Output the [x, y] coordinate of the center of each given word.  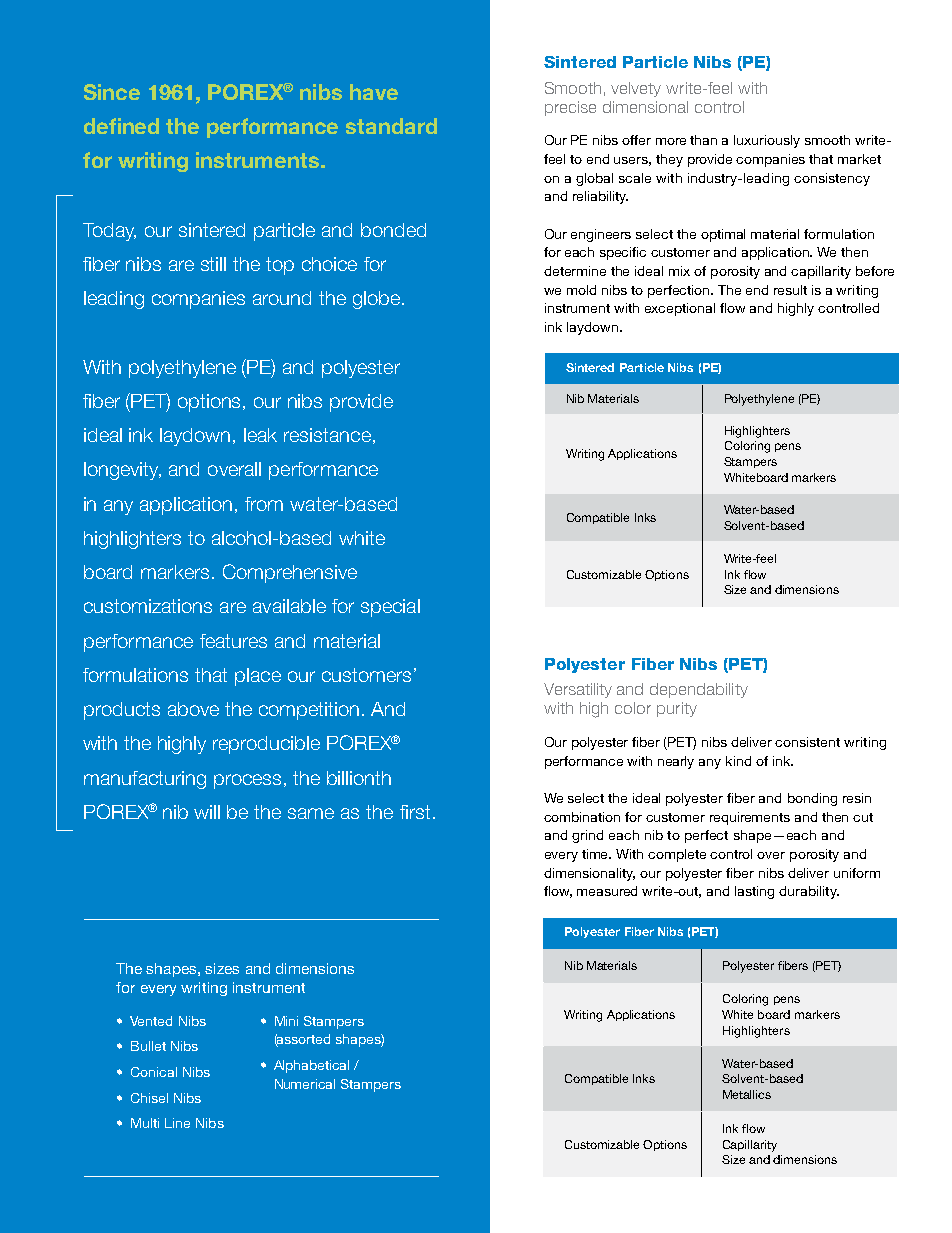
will [207, 812]
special [390, 608]
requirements [750, 818]
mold [581, 290]
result [790, 290]
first [415, 812]
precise [570, 108]
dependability [699, 690]
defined [121, 126]
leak [260, 435]
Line [177, 1123]
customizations [148, 606]
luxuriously [767, 141]
